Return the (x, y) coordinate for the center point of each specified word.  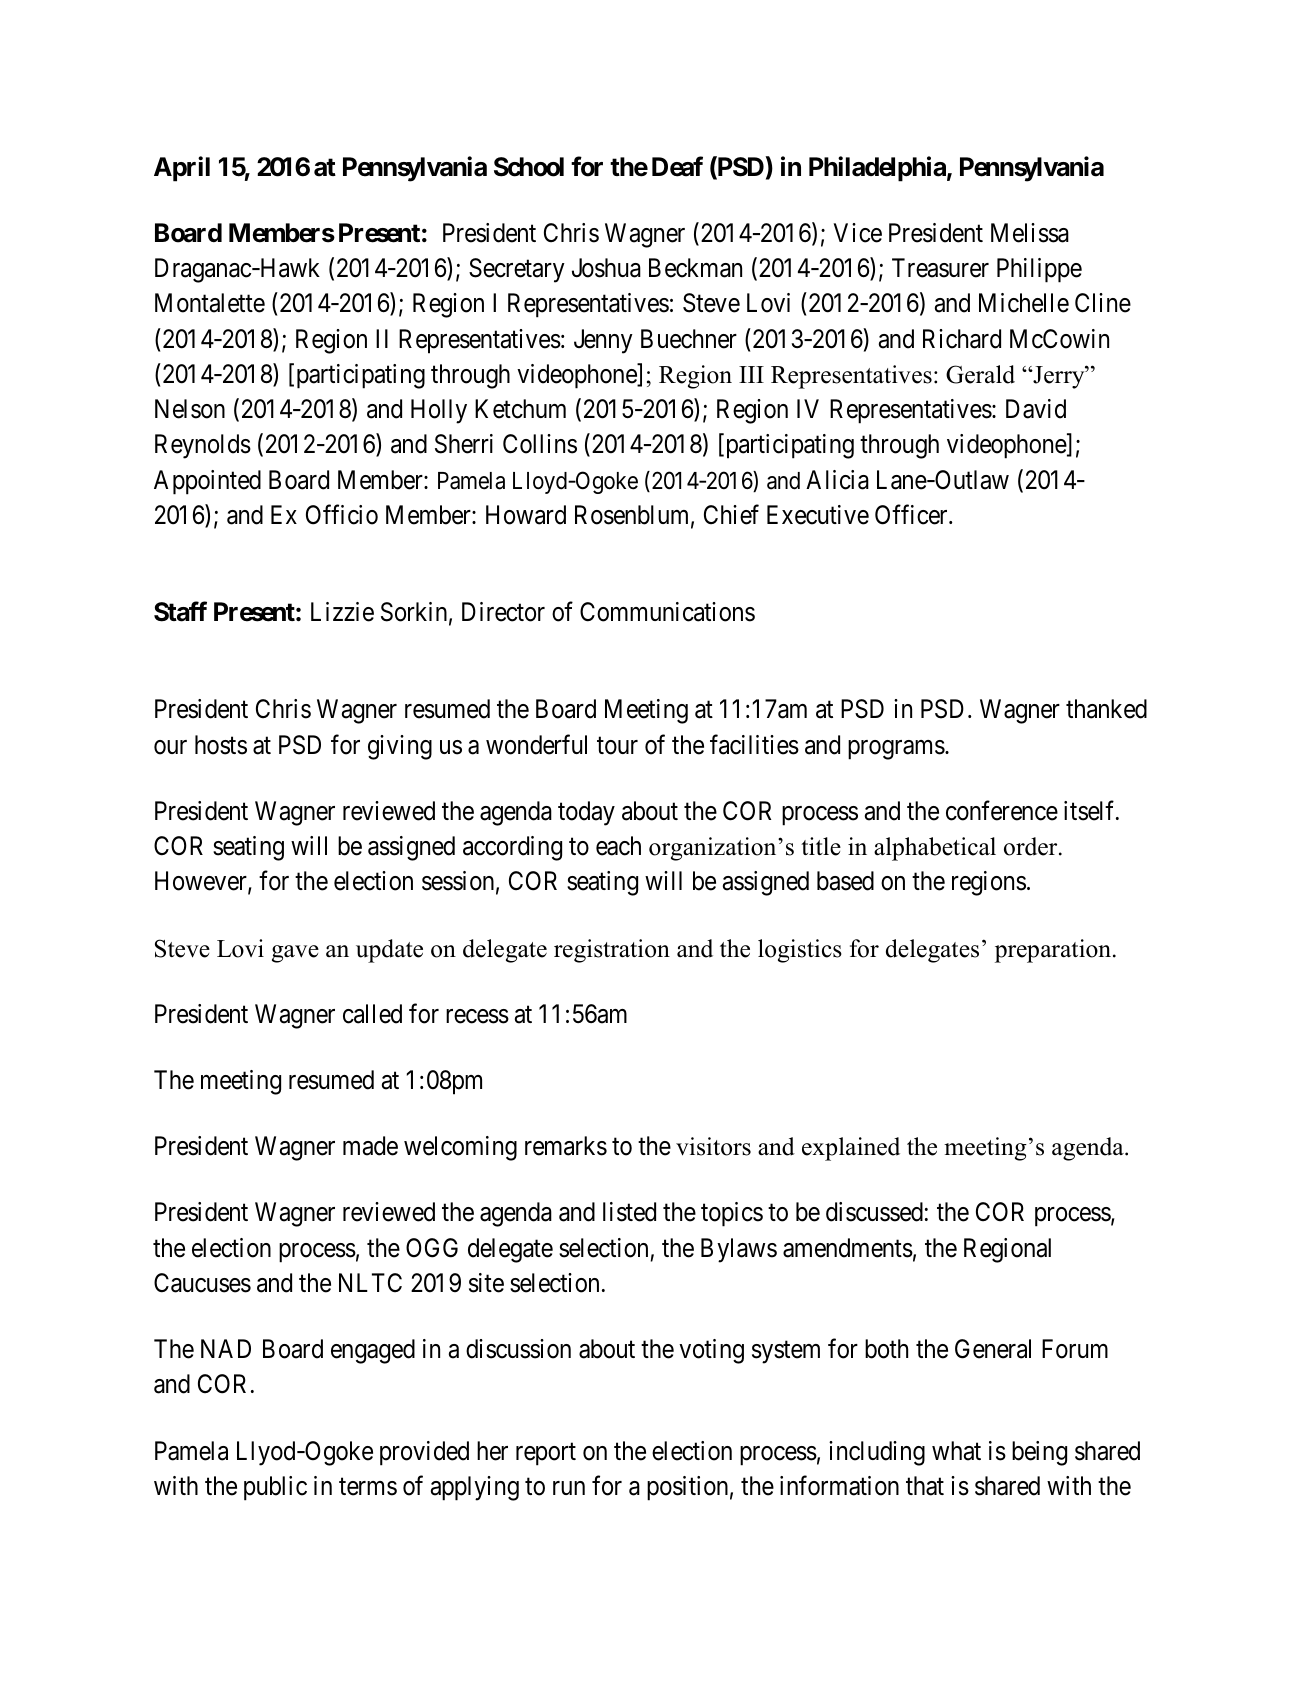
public (275, 1488)
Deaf (677, 167)
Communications (667, 612)
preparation (1054, 951)
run (569, 1488)
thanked (1106, 709)
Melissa (1030, 233)
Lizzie (342, 612)
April (182, 169)
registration (612, 951)
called (372, 1014)
